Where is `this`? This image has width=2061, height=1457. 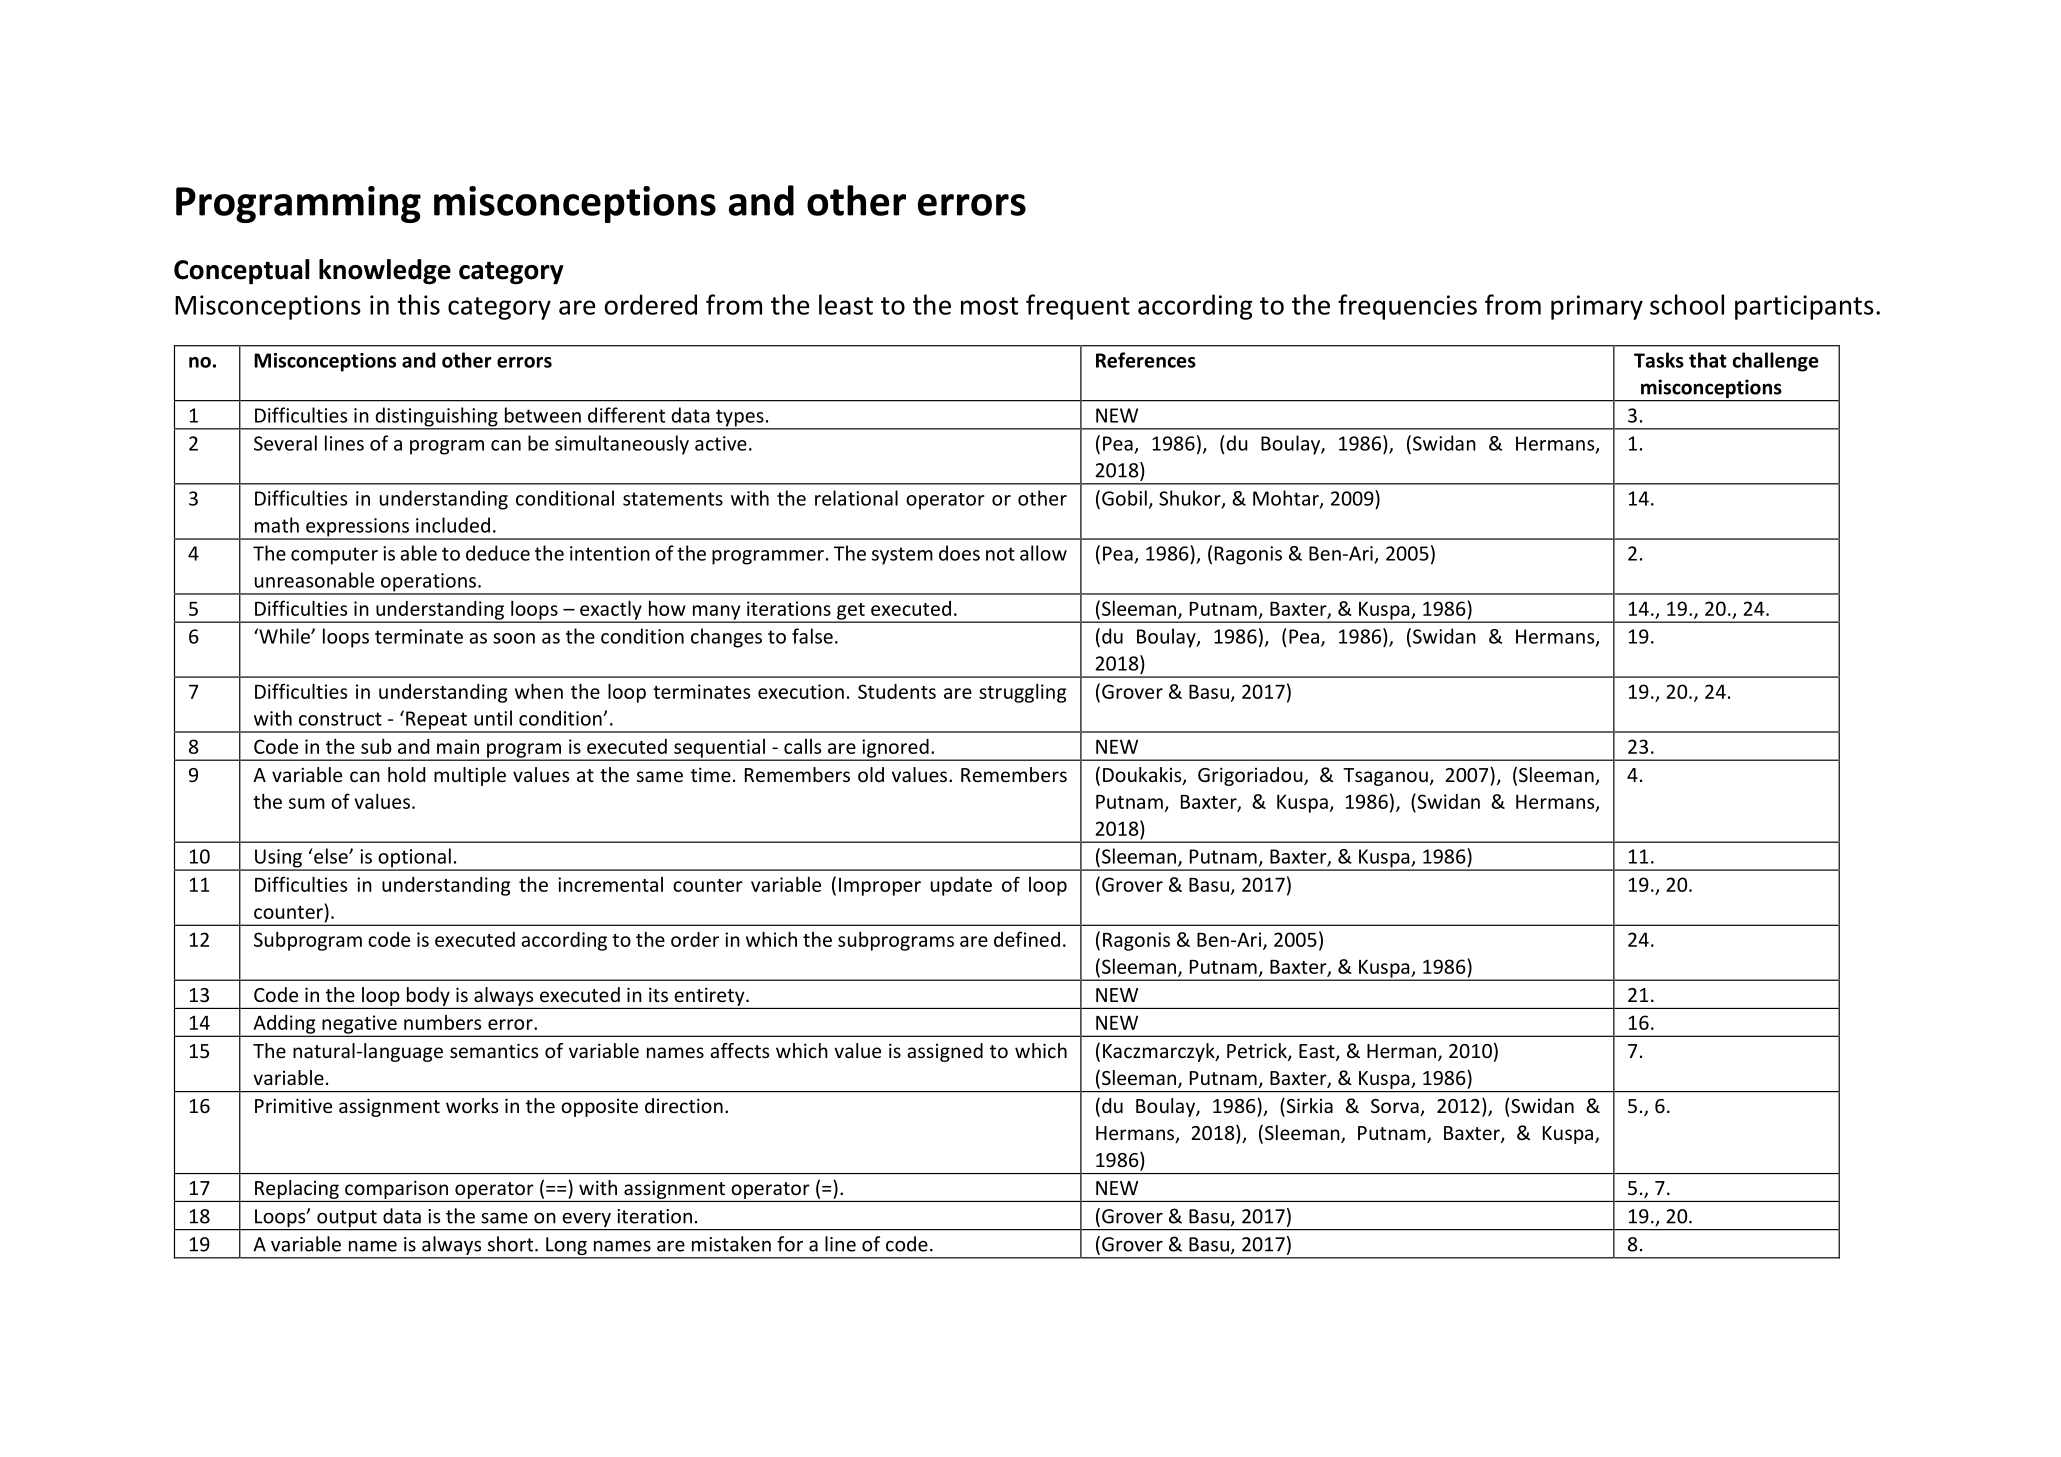
this is located at coordinates (418, 304).
